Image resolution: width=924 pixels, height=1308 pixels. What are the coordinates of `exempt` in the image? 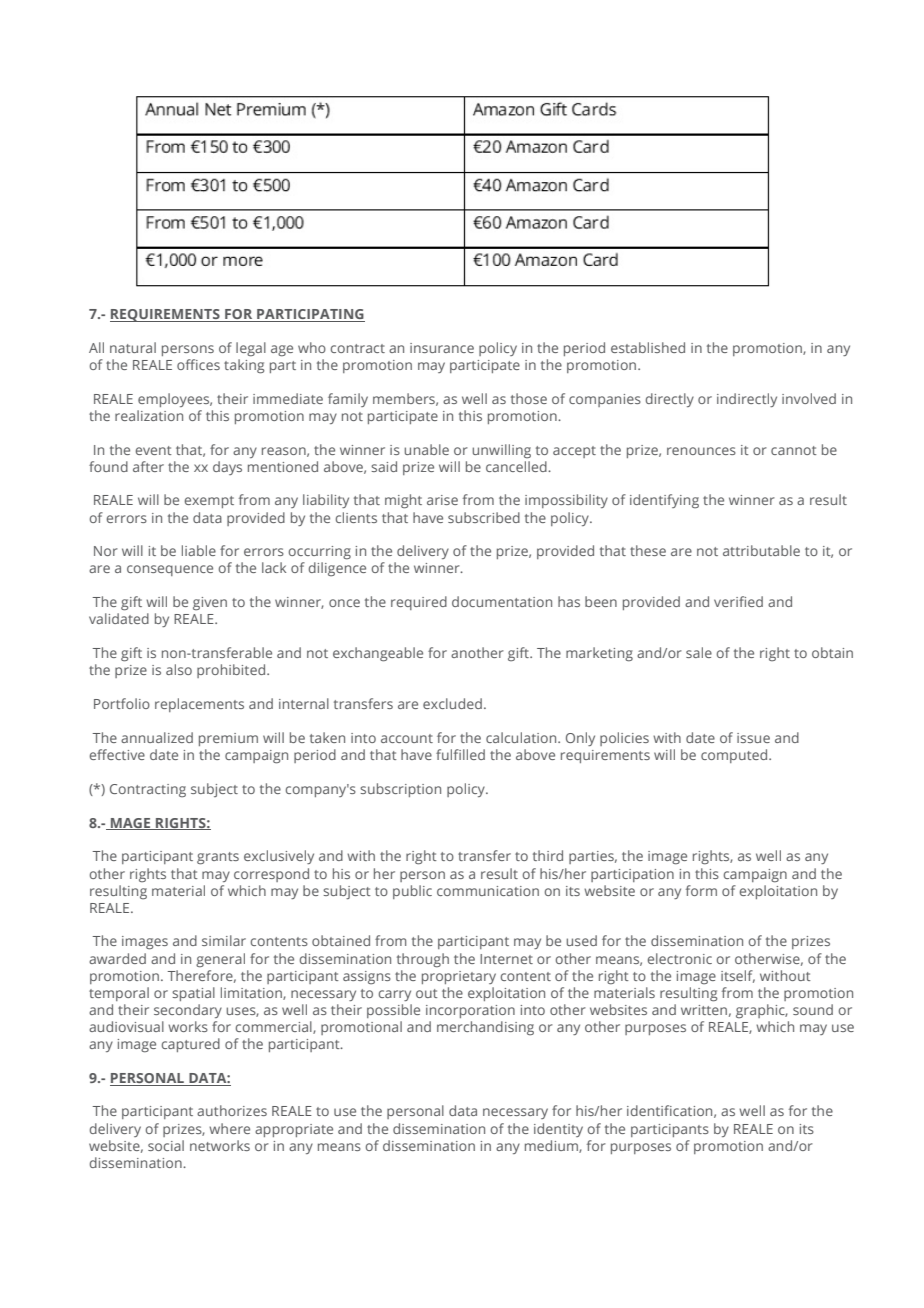 It's located at (209, 502).
